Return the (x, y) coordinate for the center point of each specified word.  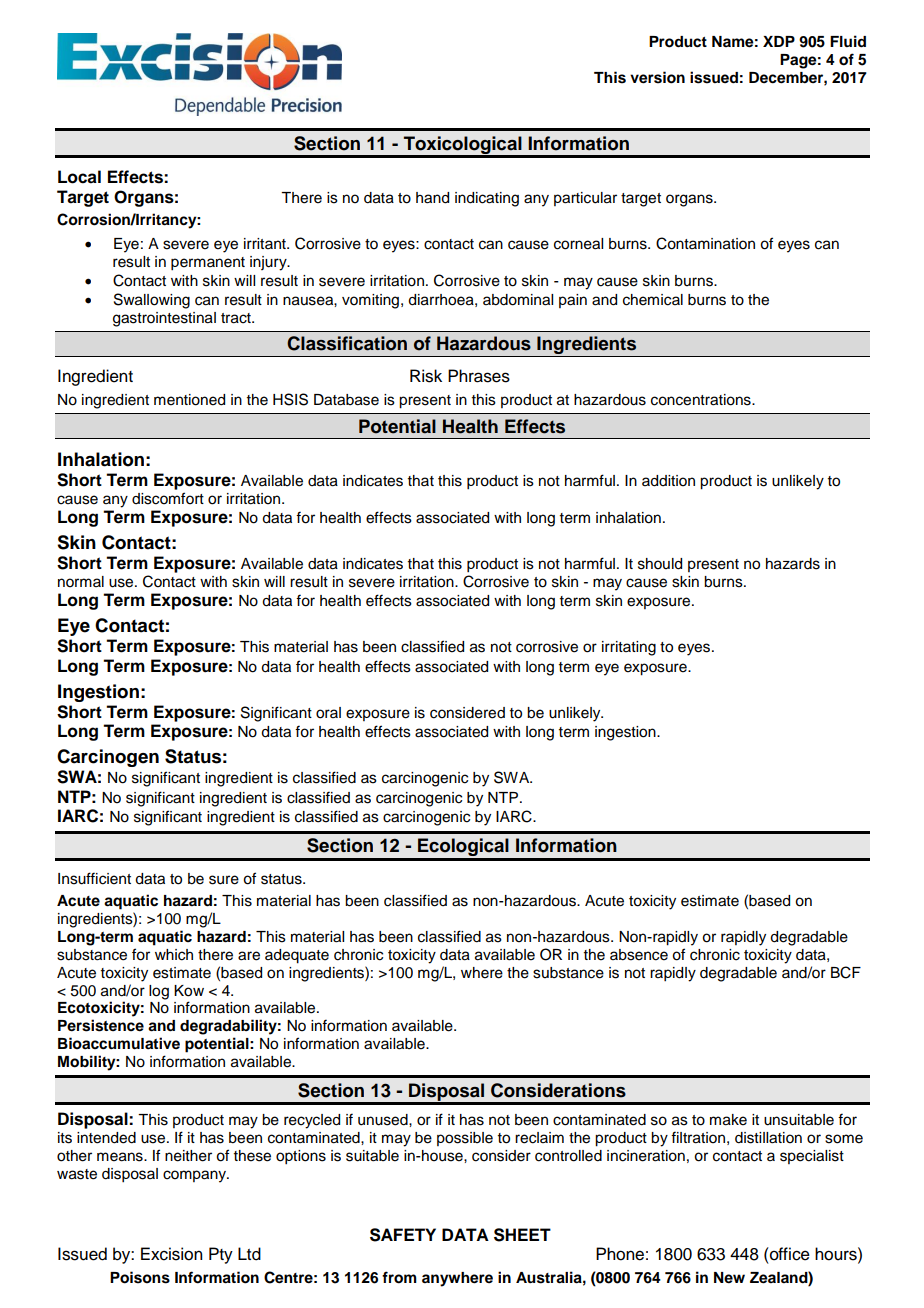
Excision (171, 1254)
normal (81, 582)
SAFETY (403, 1235)
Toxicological (462, 146)
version (657, 77)
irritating (629, 648)
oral (328, 713)
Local (79, 177)
